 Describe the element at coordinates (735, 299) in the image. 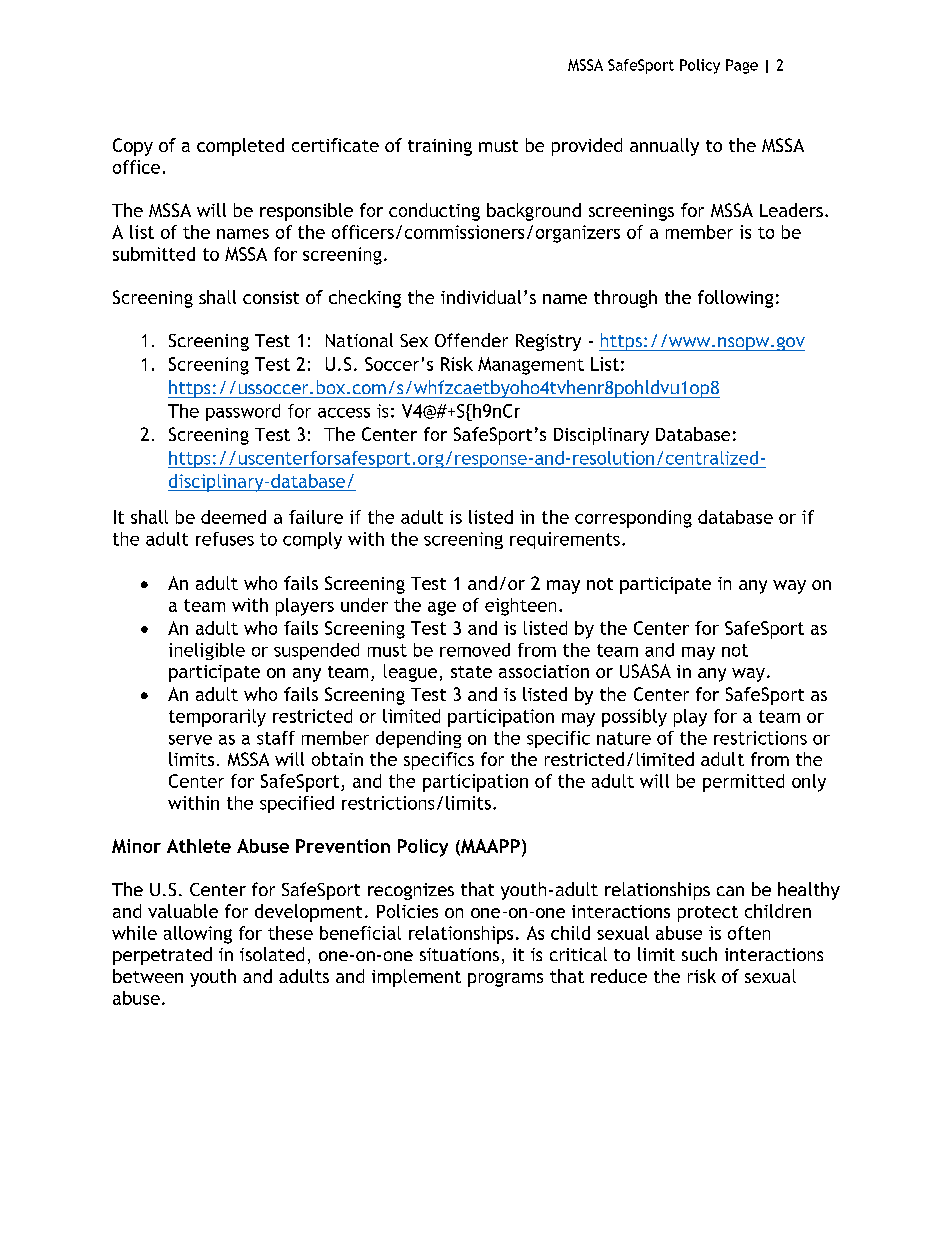

I see `following` at that location.
